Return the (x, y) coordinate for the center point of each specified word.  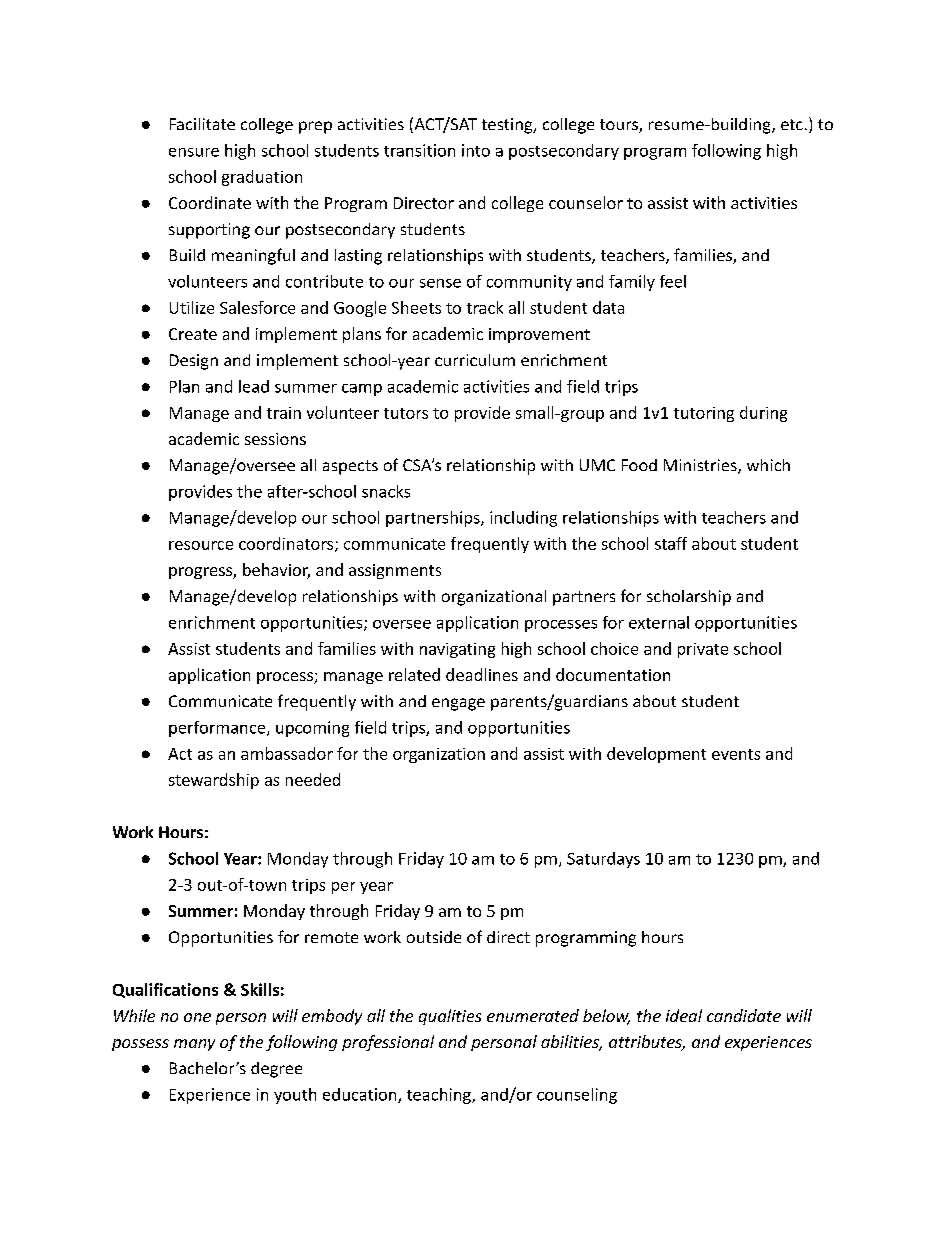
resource (201, 545)
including (523, 519)
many (194, 1045)
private (703, 650)
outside (434, 937)
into (476, 150)
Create (193, 334)
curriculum (475, 360)
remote (331, 937)
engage (458, 704)
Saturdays (603, 860)
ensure (194, 152)
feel (673, 281)
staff (671, 543)
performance (218, 729)
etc (792, 124)
